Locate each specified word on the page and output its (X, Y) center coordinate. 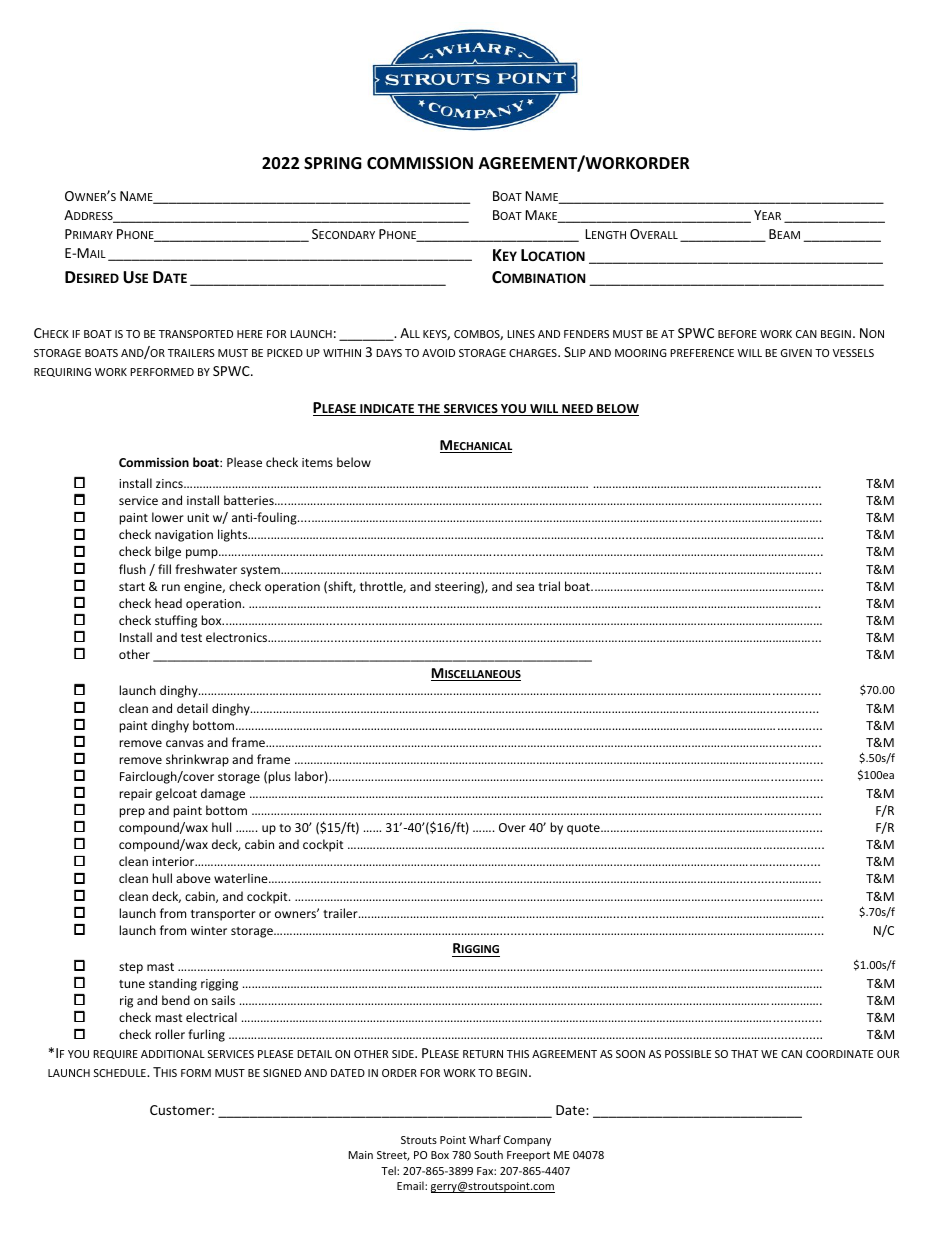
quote (584, 829)
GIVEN (796, 353)
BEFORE (737, 334)
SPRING (333, 163)
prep (132, 813)
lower (168, 517)
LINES (521, 334)
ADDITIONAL (173, 1054)
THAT (744, 1054)
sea (525, 587)
